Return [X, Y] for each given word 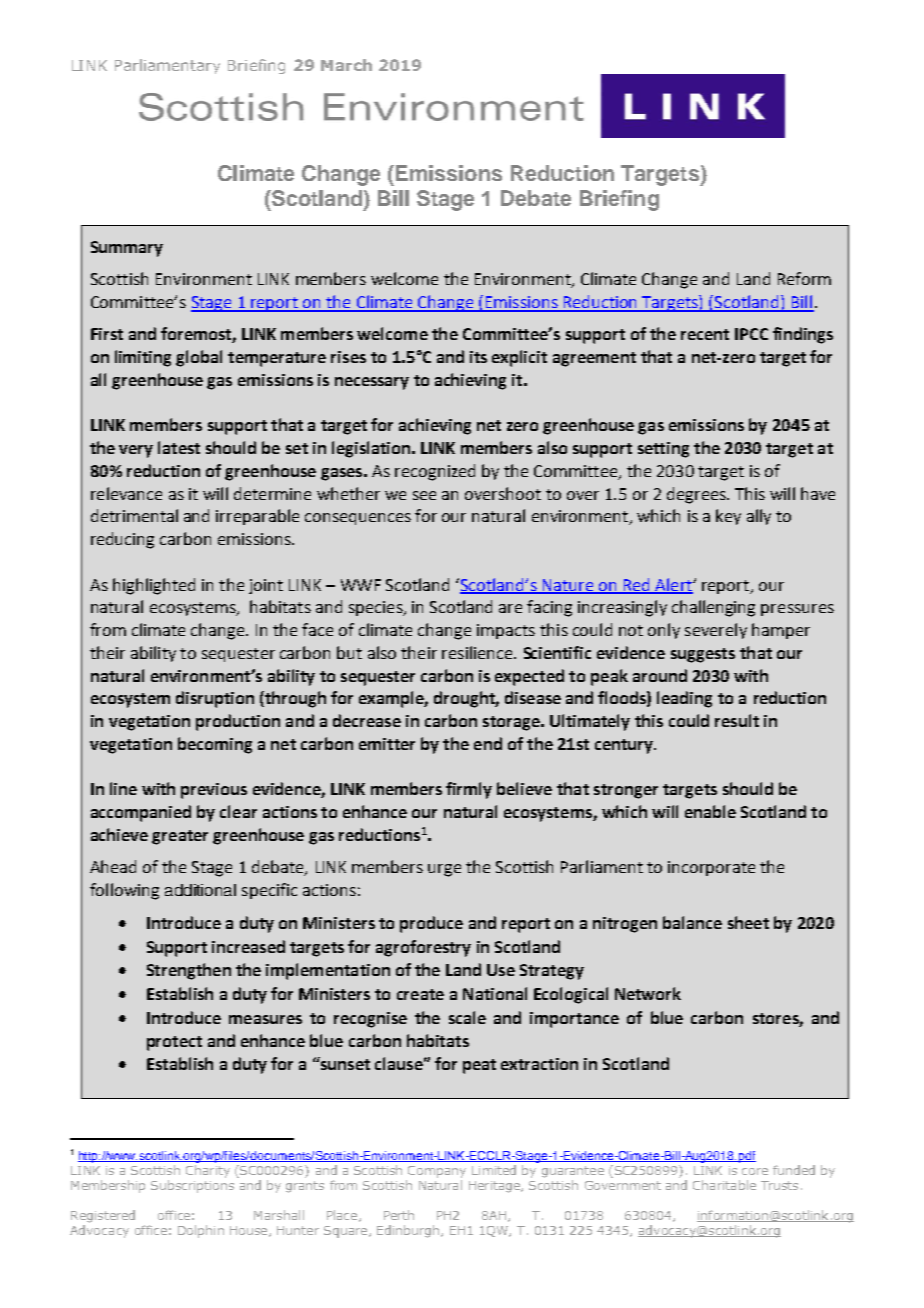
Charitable [724, 1185]
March [346, 65]
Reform [804, 278]
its [478, 357]
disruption [215, 699]
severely [716, 631]
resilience [478, 652]
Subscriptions [192, 1186]
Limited [494, 1170]
